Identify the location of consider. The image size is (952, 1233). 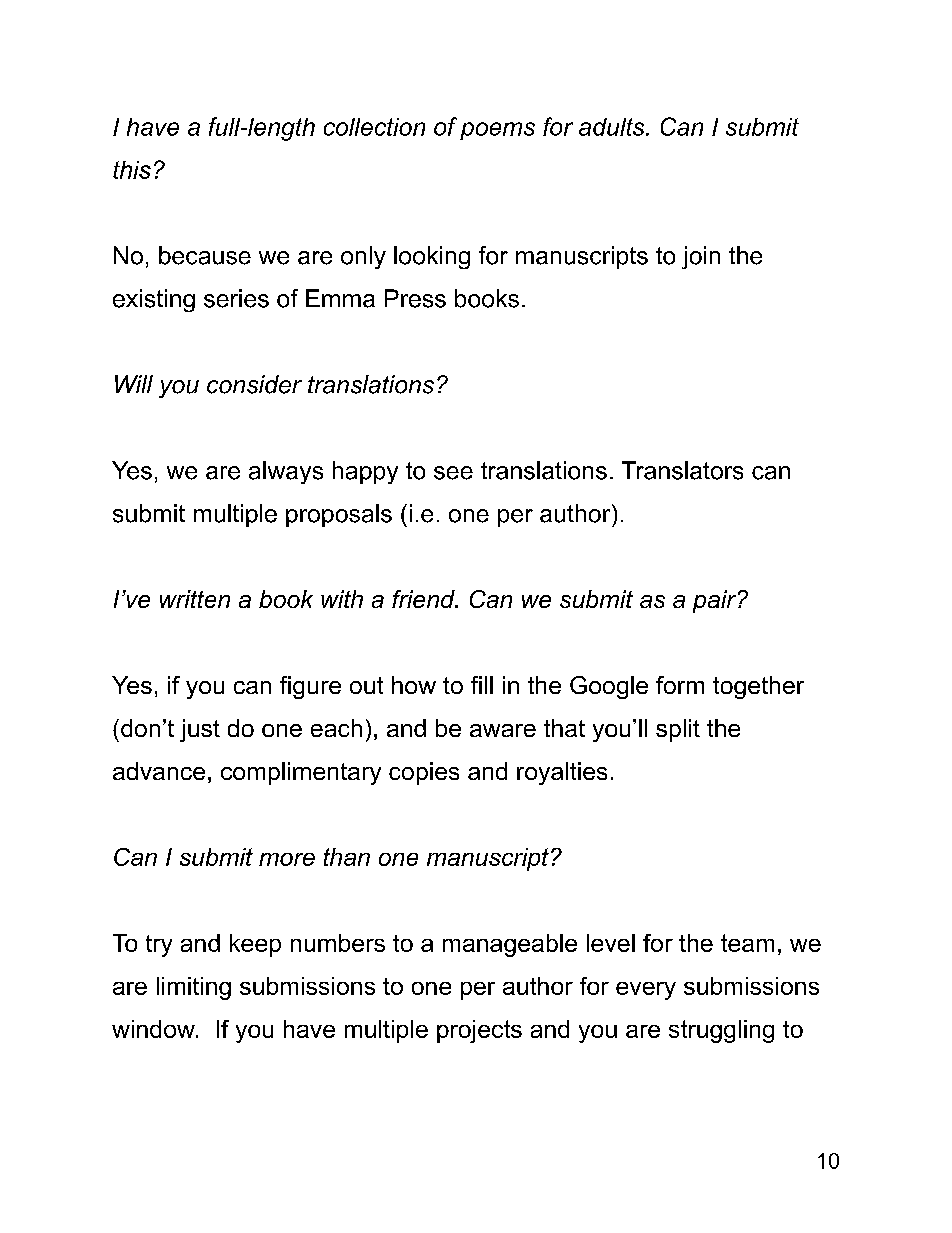
(254, 384).
